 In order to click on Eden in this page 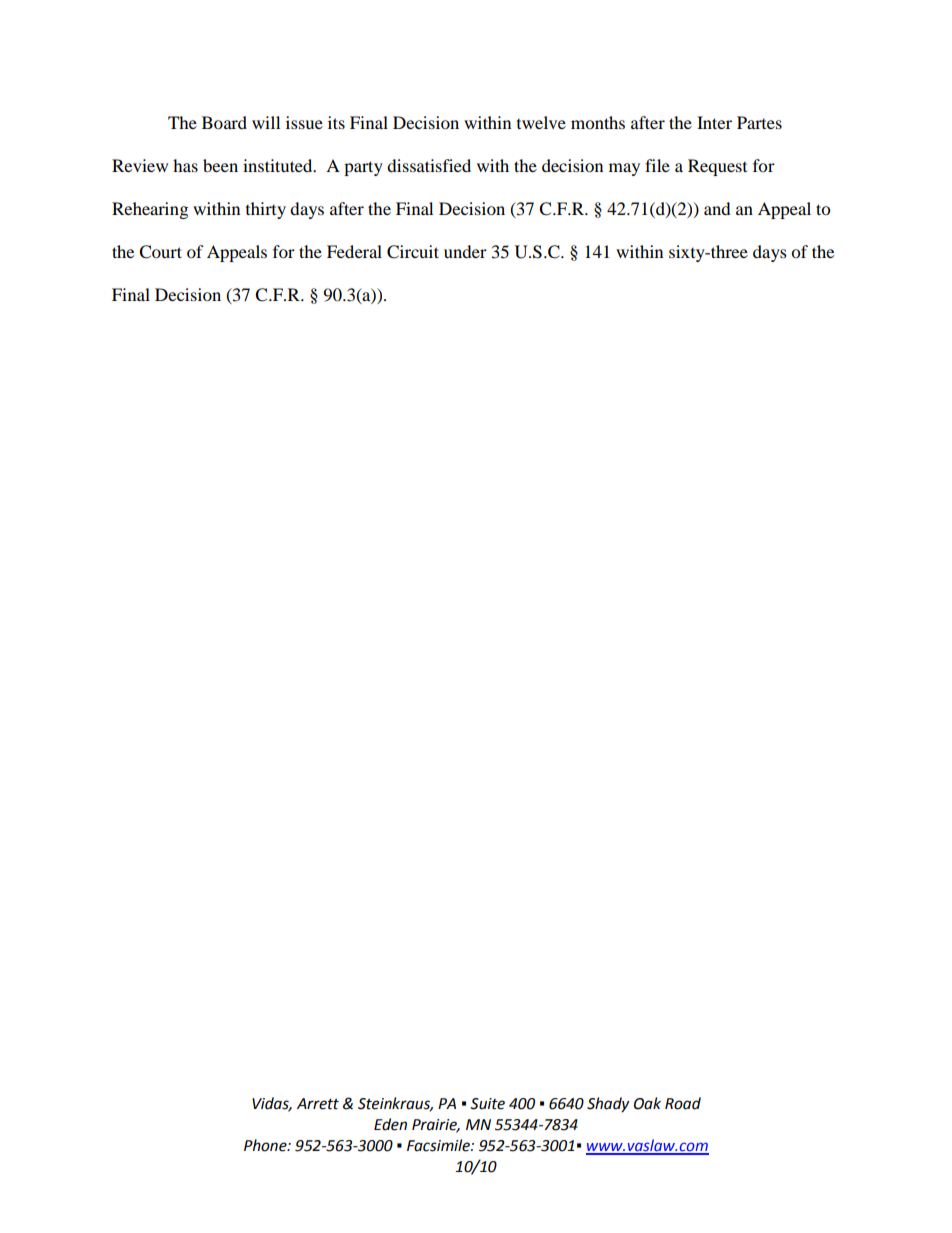, I will do `click(390, 1124)`.
